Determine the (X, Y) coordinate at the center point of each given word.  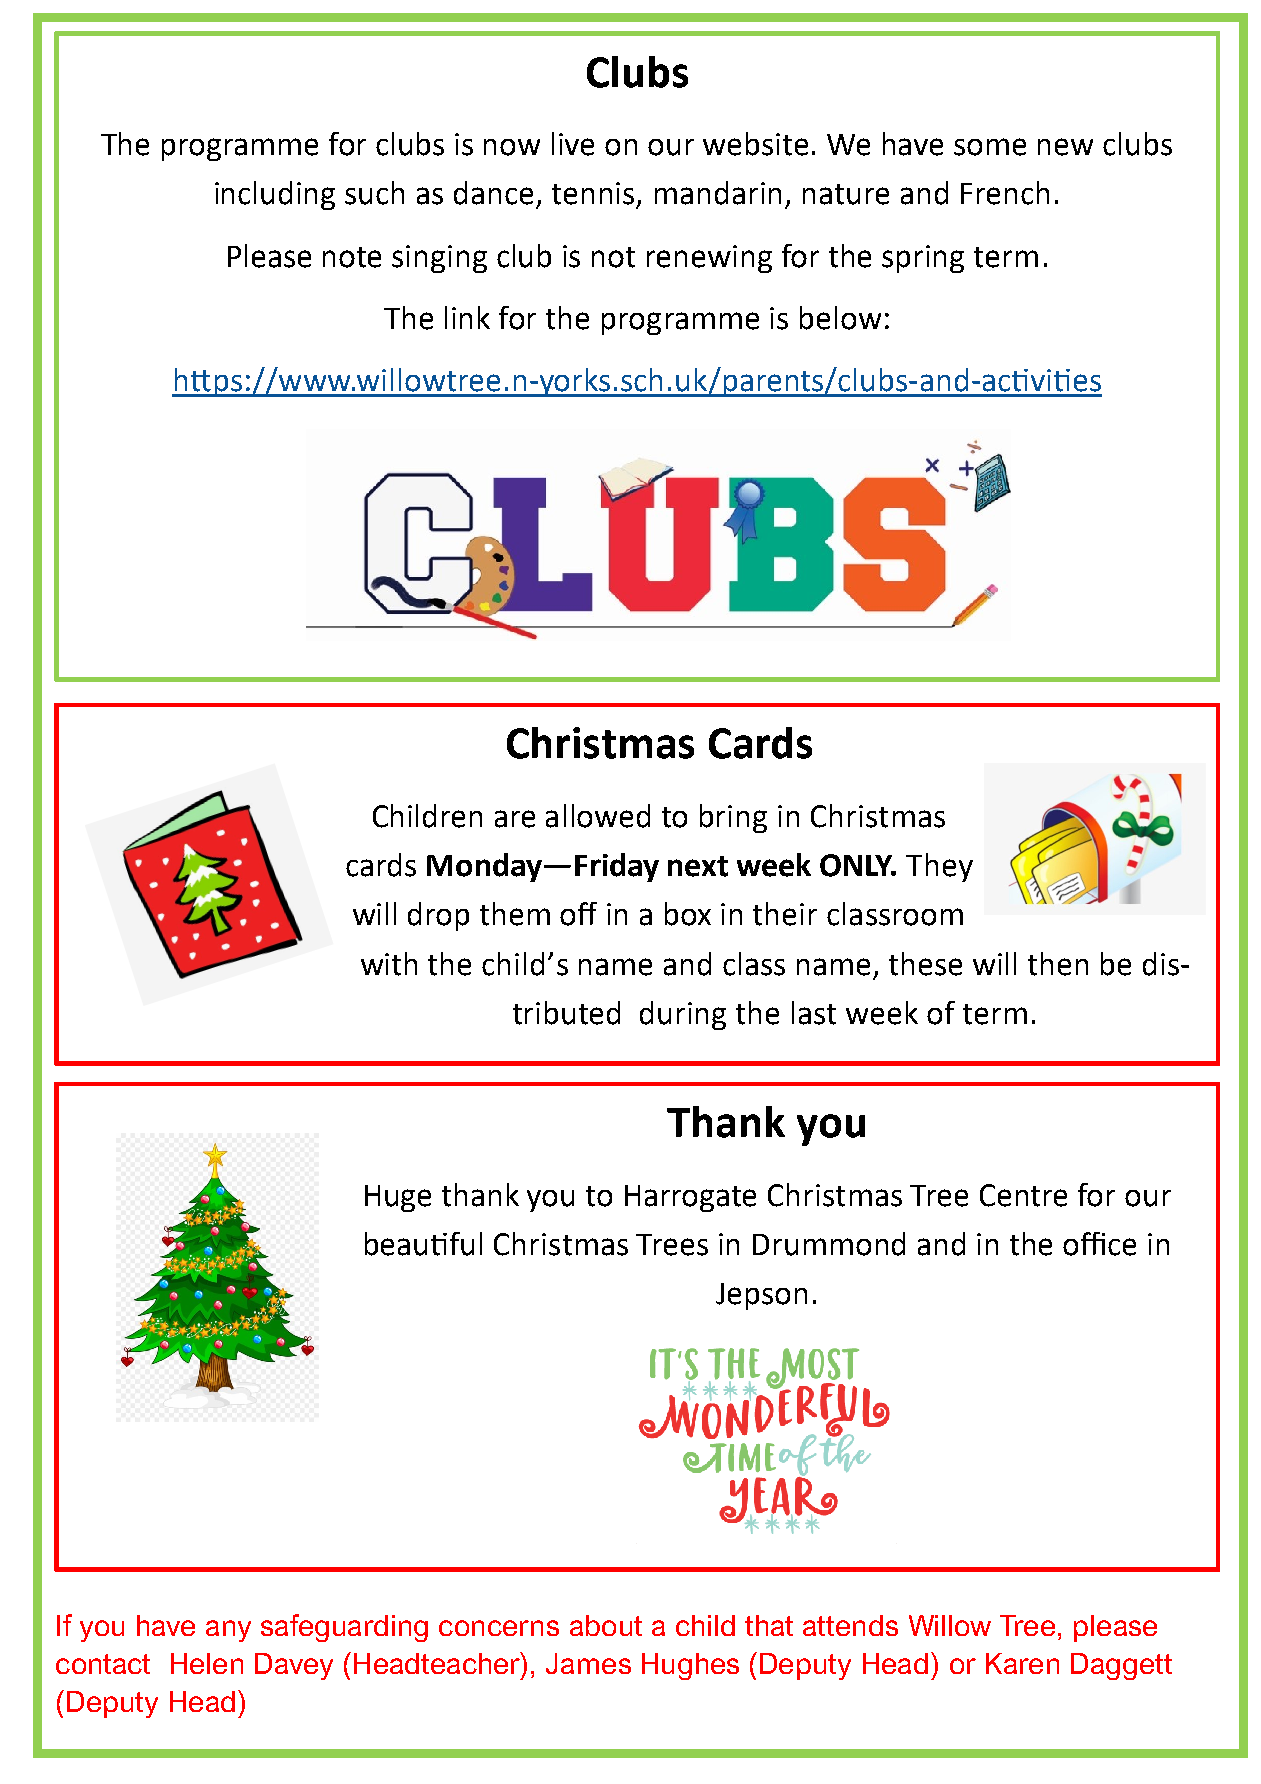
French (1005, 193)
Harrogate (690, 1198)
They (939, 867)
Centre (1023, 1195)
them (515, 914)
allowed (598, 816)
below (840, 318)
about (606, 1625)
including (275, 195)
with (389, 964)
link (467, 317)
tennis (593, 193)
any (228, 1631)
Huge (398, 1198)
